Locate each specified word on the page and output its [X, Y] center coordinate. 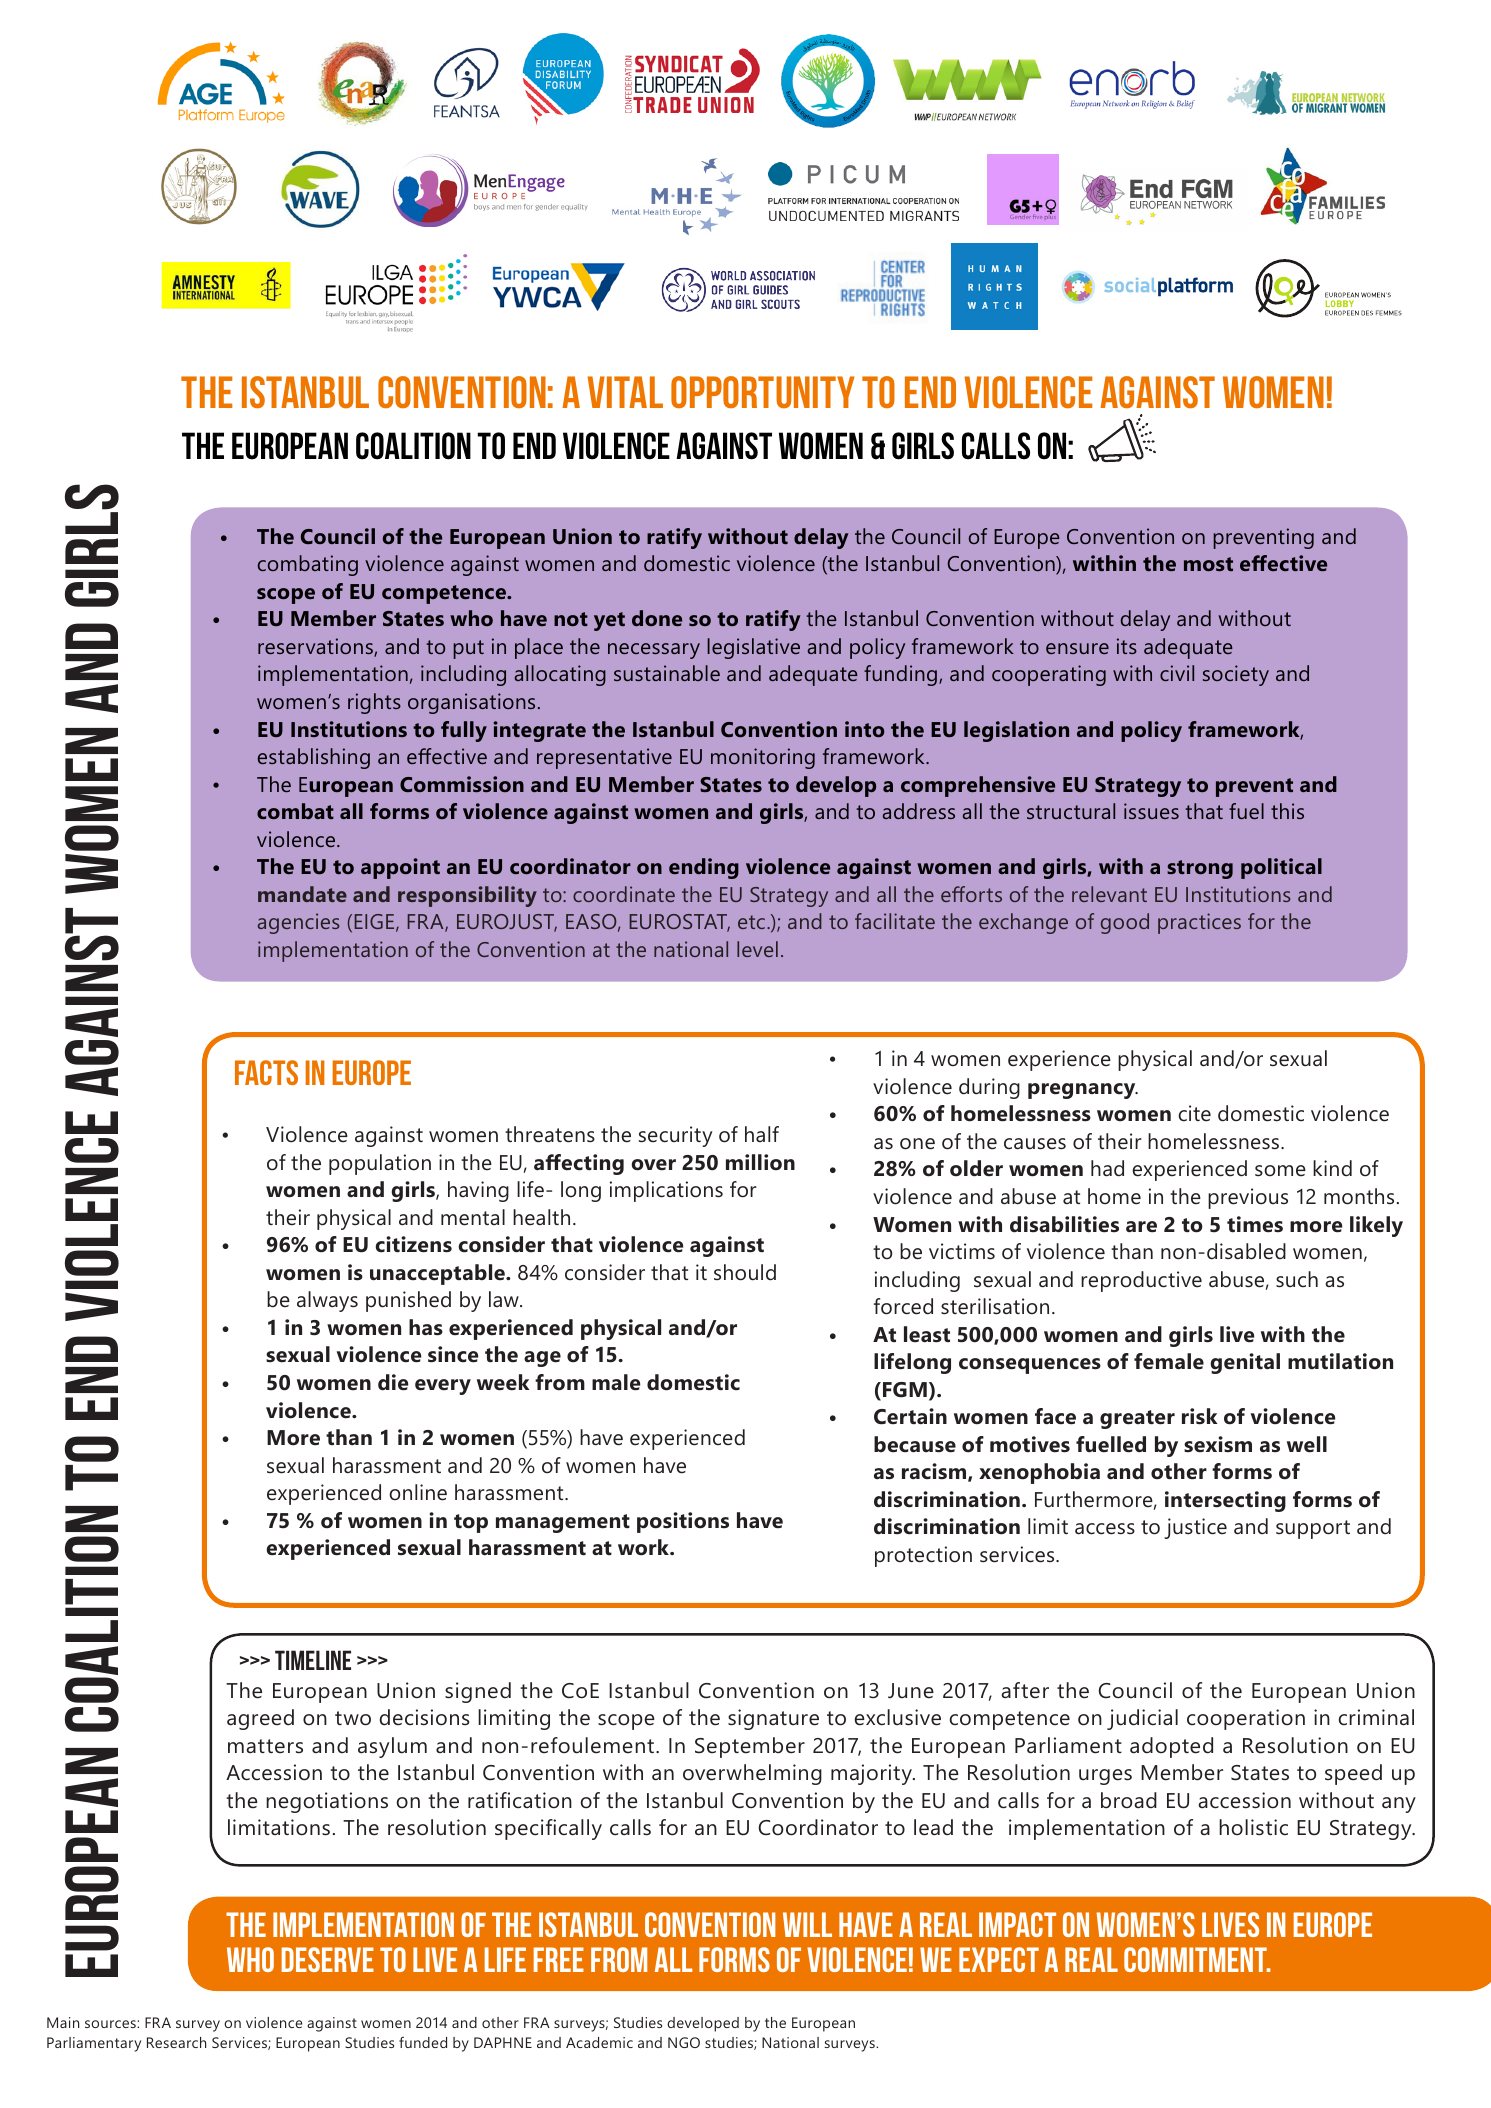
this [1287, 811]
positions [683, 1522]
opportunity [762, 392]
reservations [316, 647]
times [1255, 1224]
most [1208, 564]
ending [704, 868]
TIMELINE [313, 1660]
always [327, 1301]
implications [666, 1191]
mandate [302, 894]
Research [176, 2042]
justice [1195, 1528]
